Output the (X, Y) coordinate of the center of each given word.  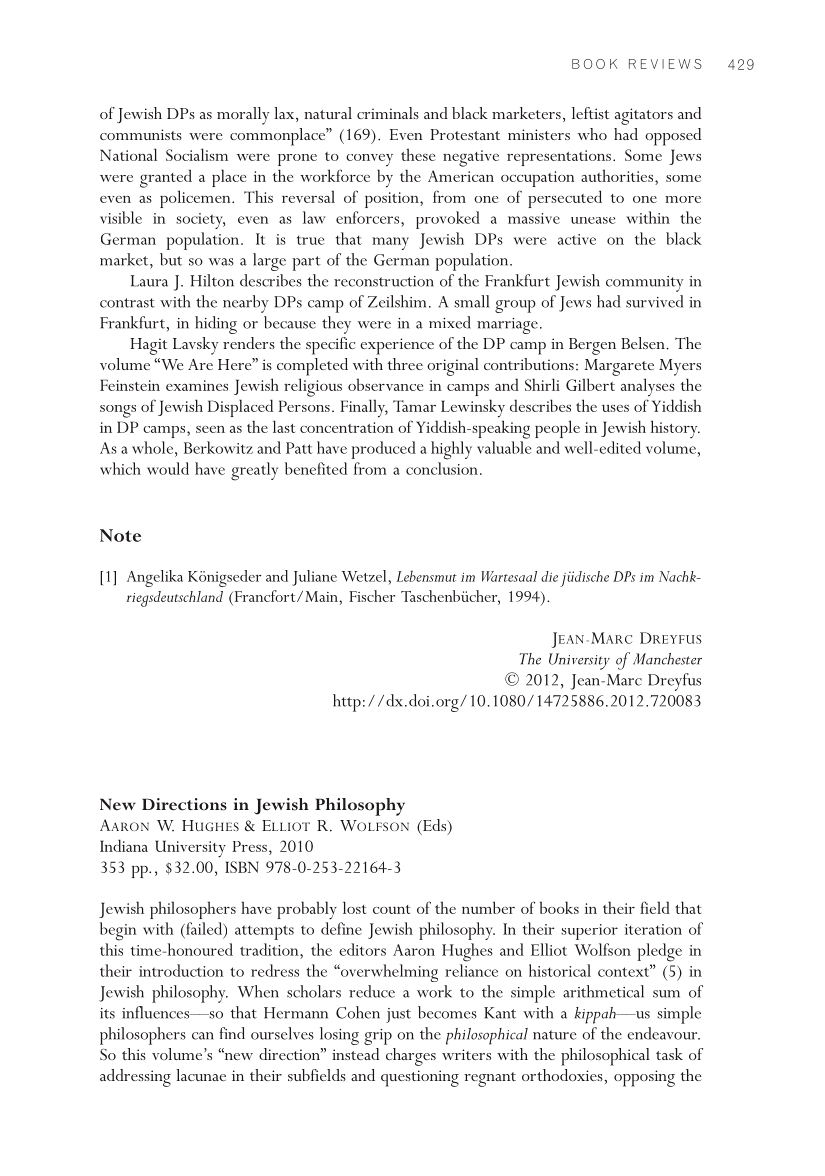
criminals (388, 113)
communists (141, 134)
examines (197, 385)
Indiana (124, 845)
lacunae (201, 1075)
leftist (590, 113)
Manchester (667, 659)
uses (615, 408)
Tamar (414, 406)
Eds (435, 826)
